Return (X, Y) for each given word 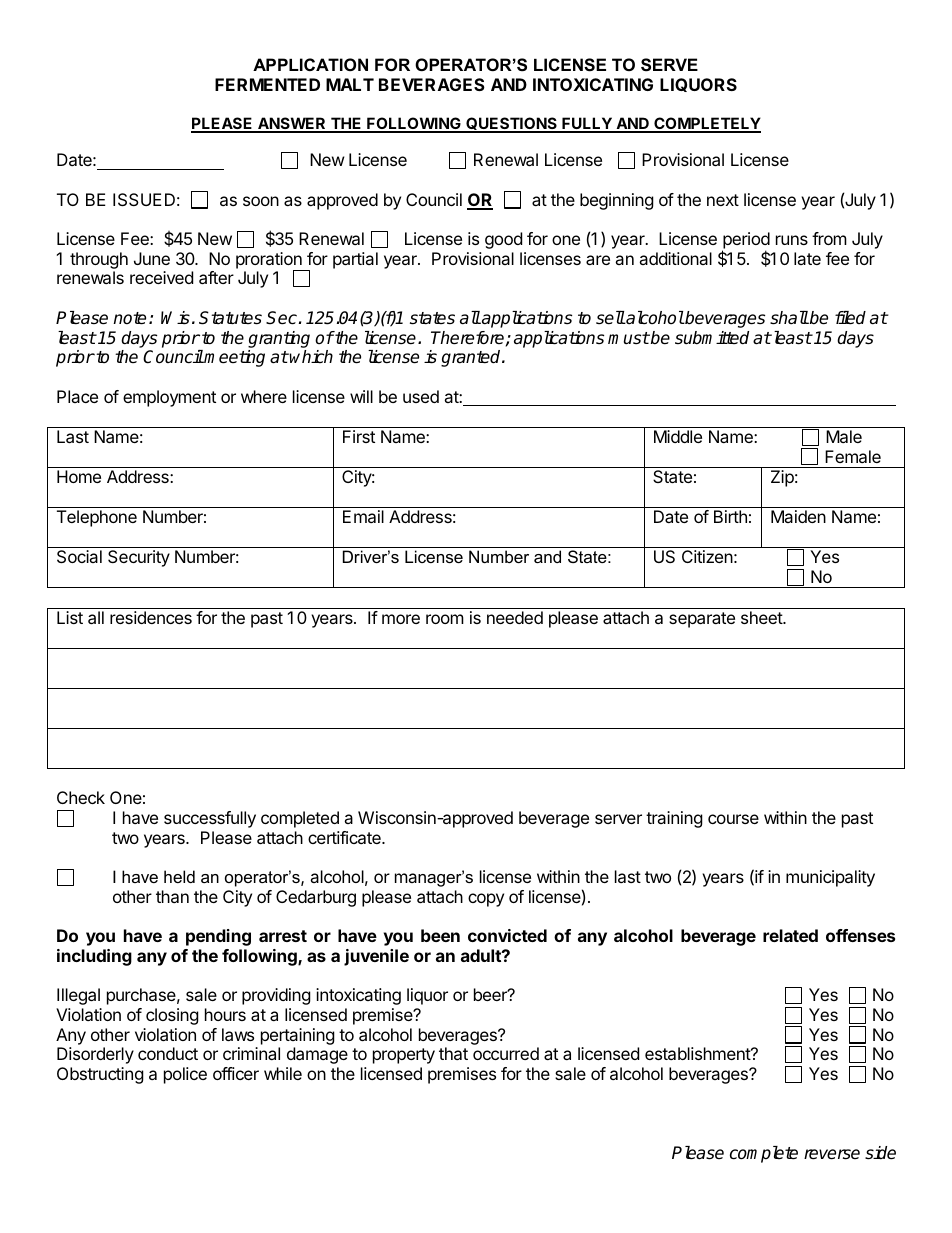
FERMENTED (267, 84)
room (445, 619)
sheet (762, 617)
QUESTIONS (511, 125)
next (723, 200)
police (185, 1075)
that (453, 1053)
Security (139, 558)
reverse (832, 1154)
